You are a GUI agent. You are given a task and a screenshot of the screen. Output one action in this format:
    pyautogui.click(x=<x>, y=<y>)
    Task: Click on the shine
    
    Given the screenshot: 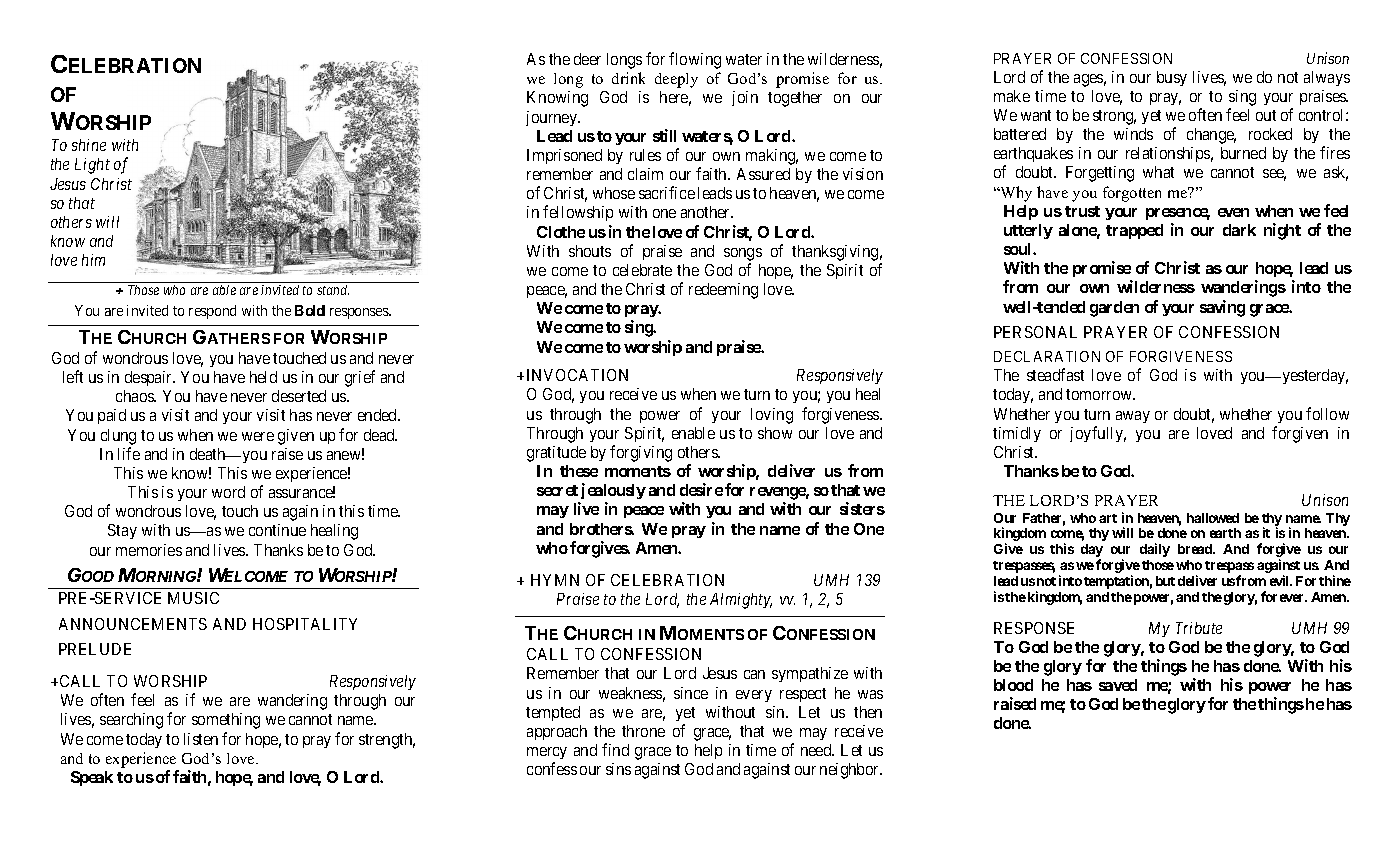 What is the action you would take?
    pyautogui.click(x=89, y=145)
